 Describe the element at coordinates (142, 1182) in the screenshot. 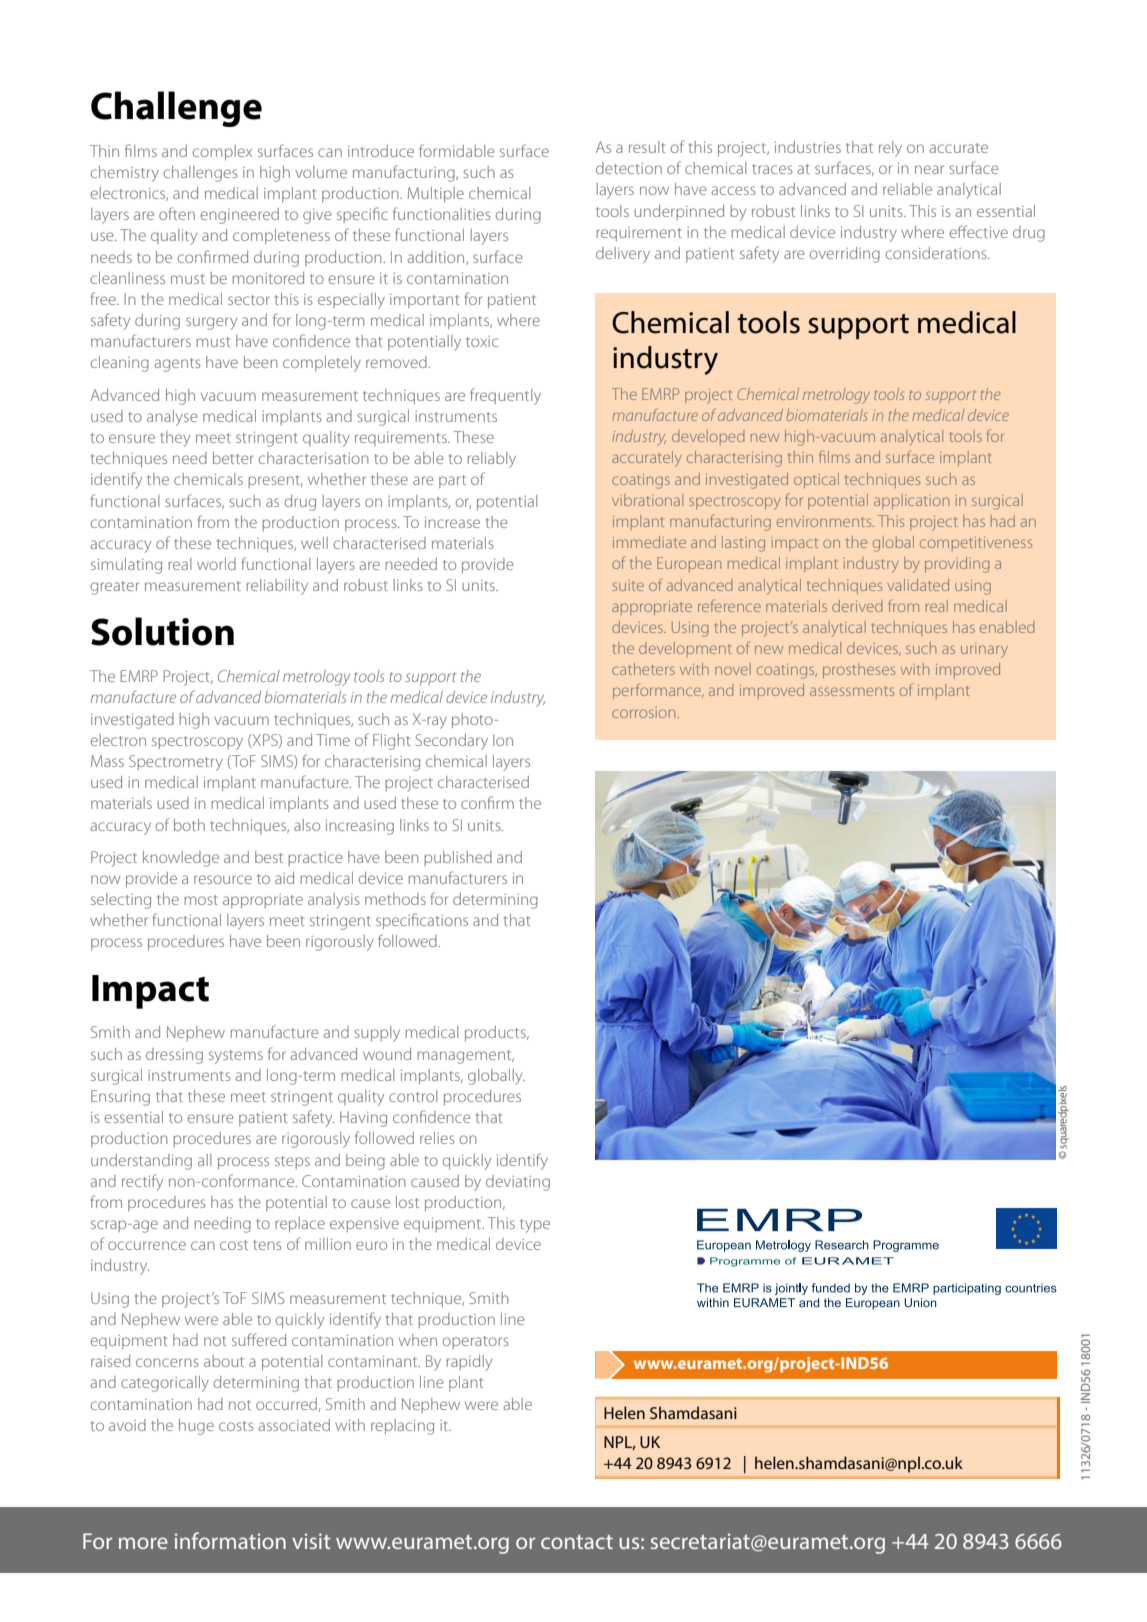

I see `rectify` at that location.
